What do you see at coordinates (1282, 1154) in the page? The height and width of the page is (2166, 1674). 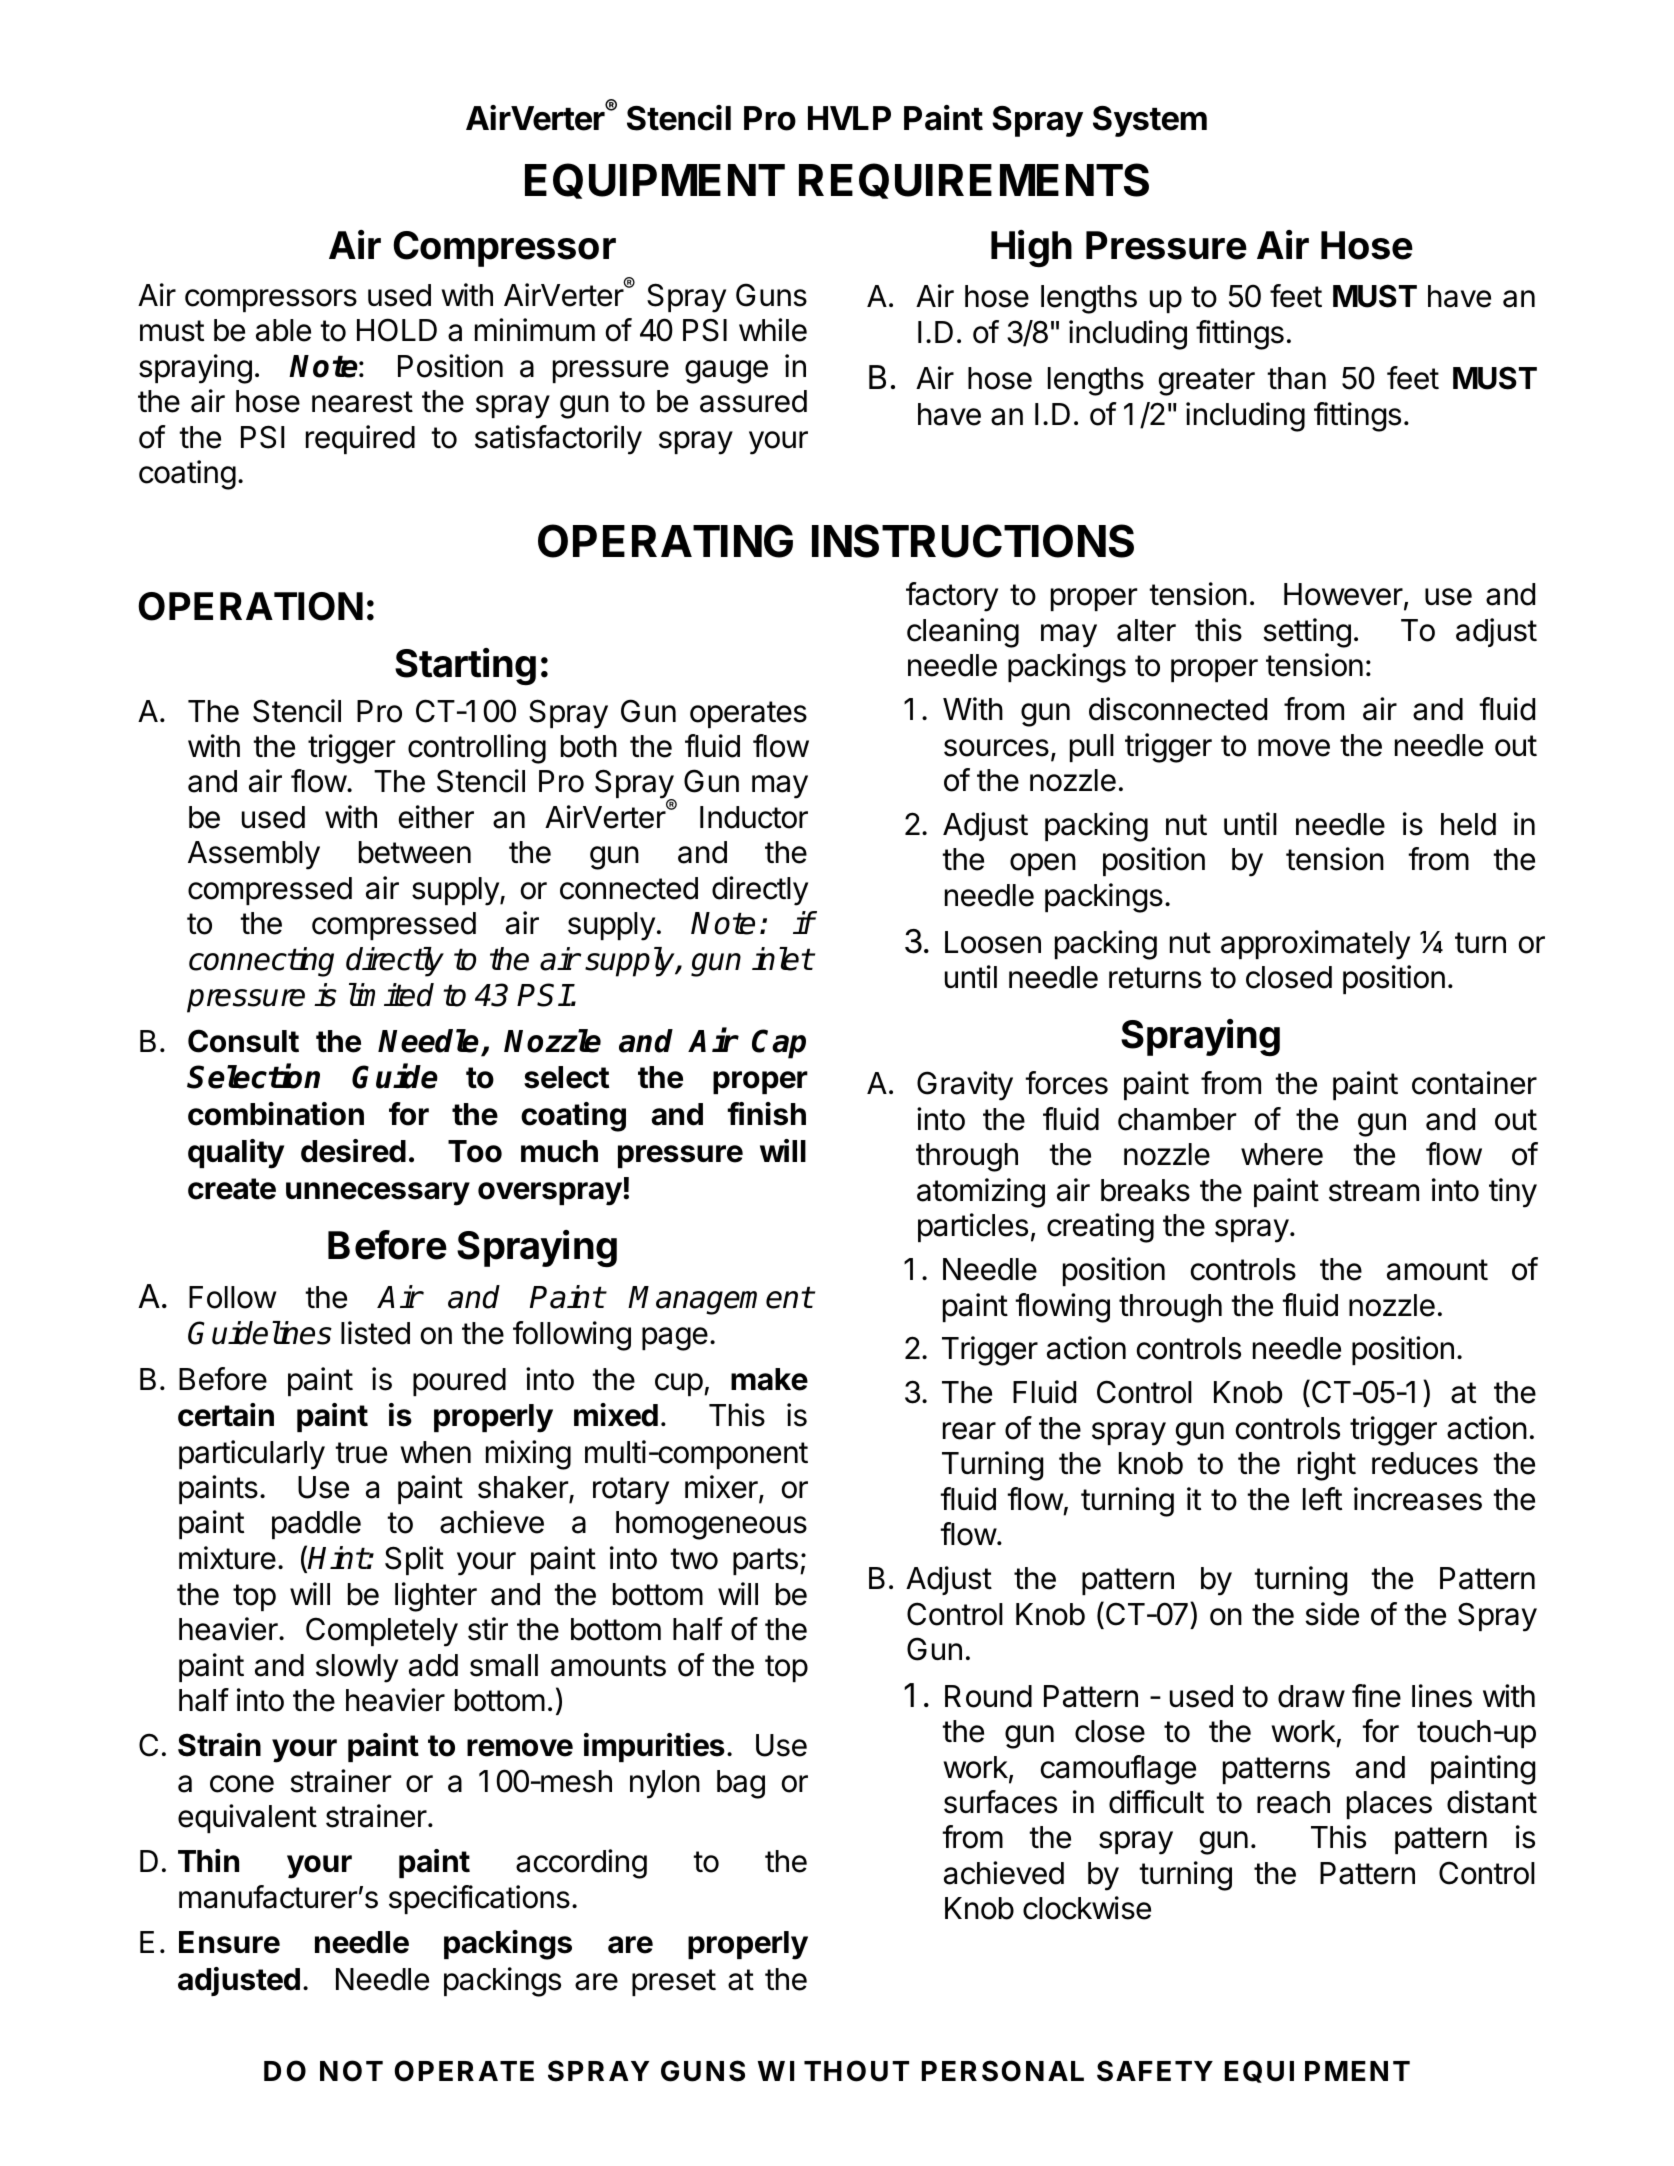 I see `where` at bounding box center [1282, 1154].
